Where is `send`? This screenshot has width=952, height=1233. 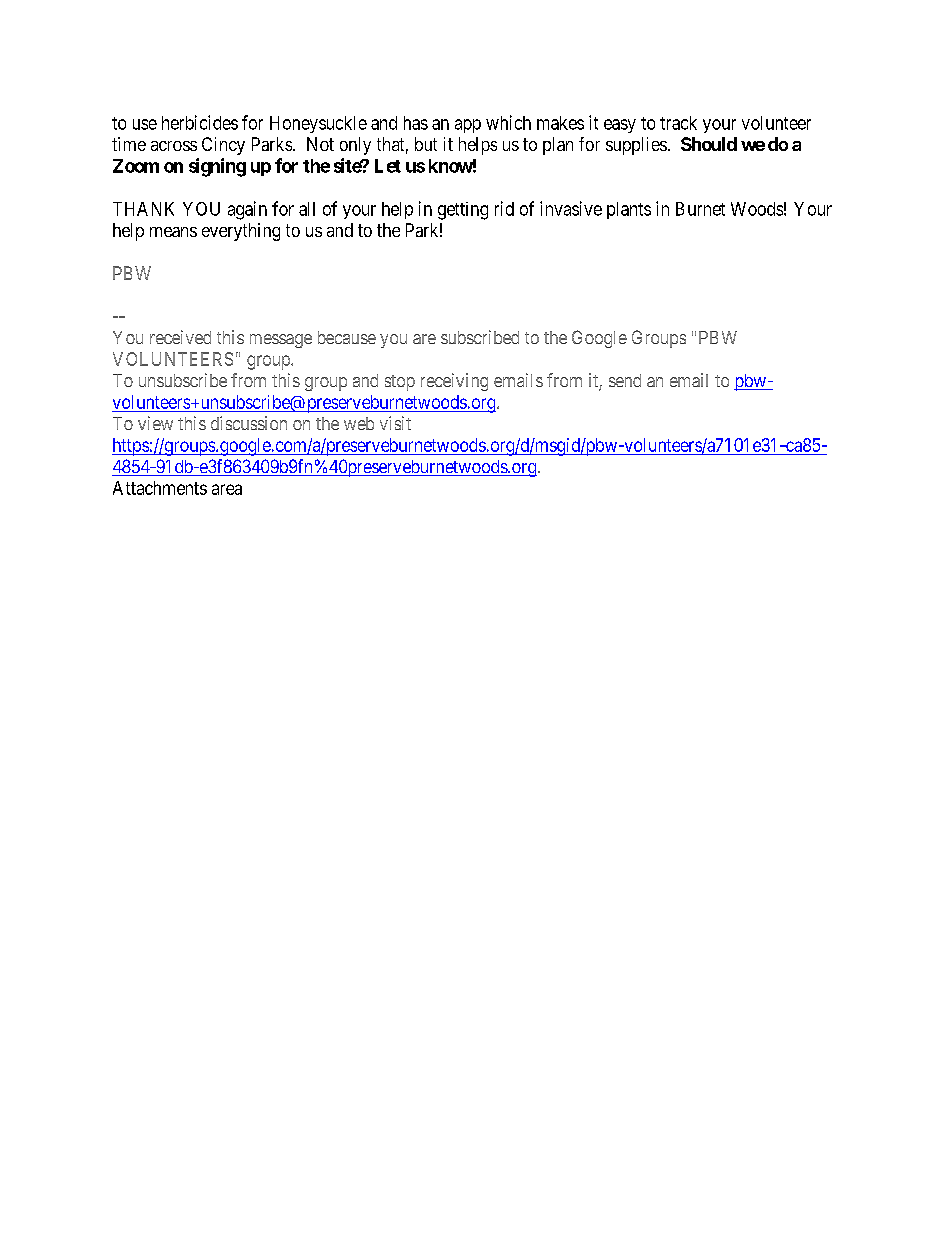
send is located at coordinates (625, 380).
